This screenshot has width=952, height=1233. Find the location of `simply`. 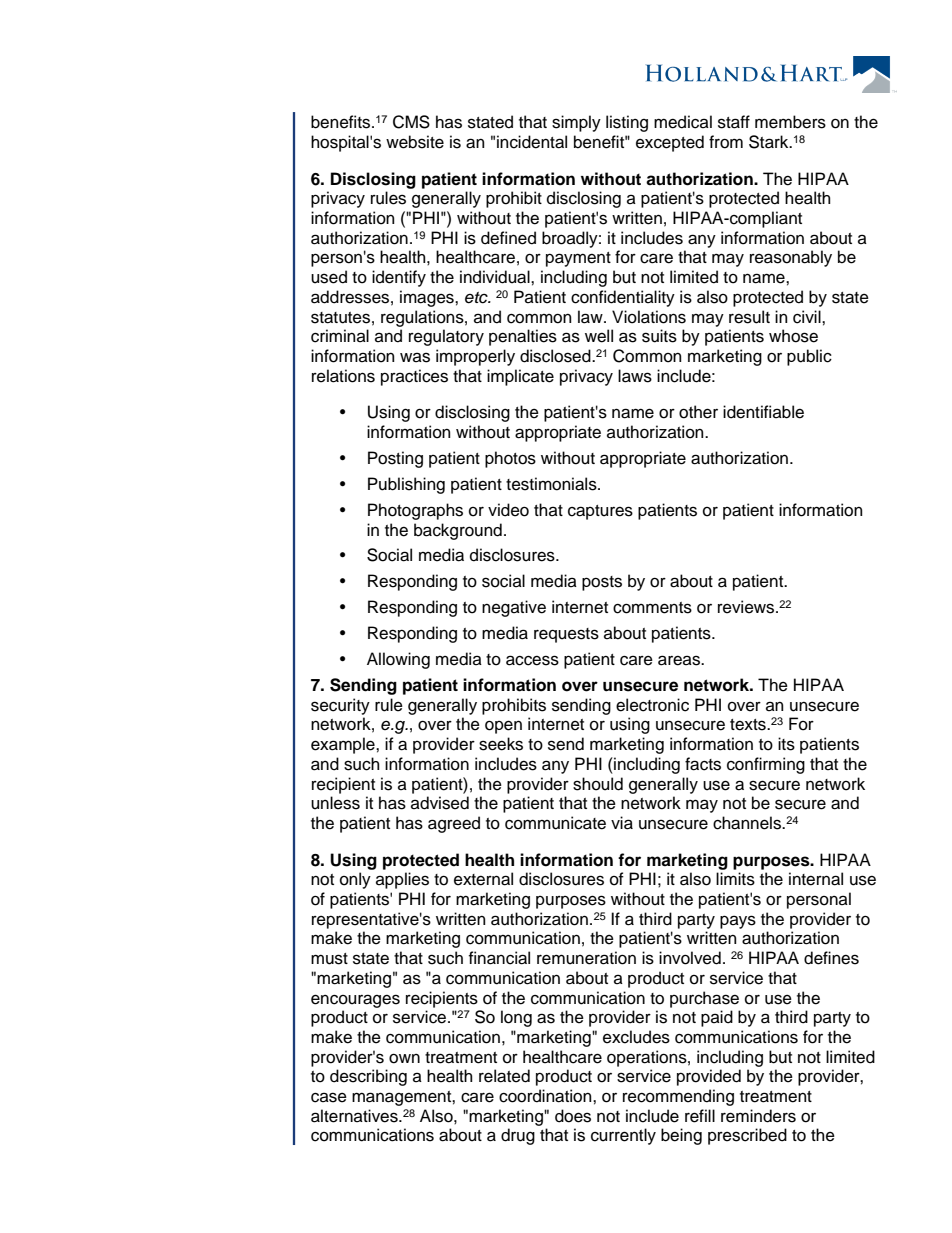

simply is located at coordinates (576, 123).
